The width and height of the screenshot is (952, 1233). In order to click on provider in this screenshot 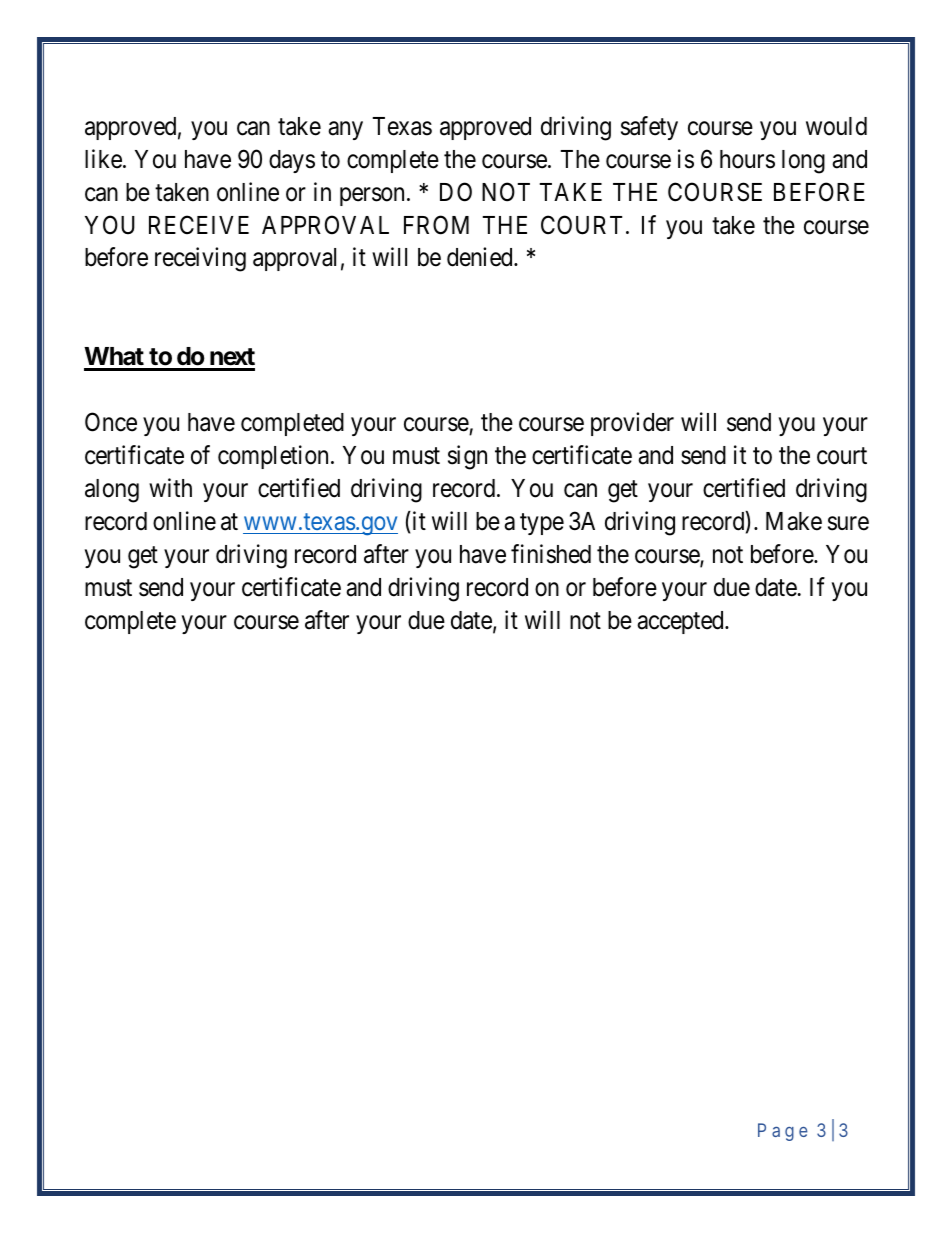, I will do `click(632, 424)`.
